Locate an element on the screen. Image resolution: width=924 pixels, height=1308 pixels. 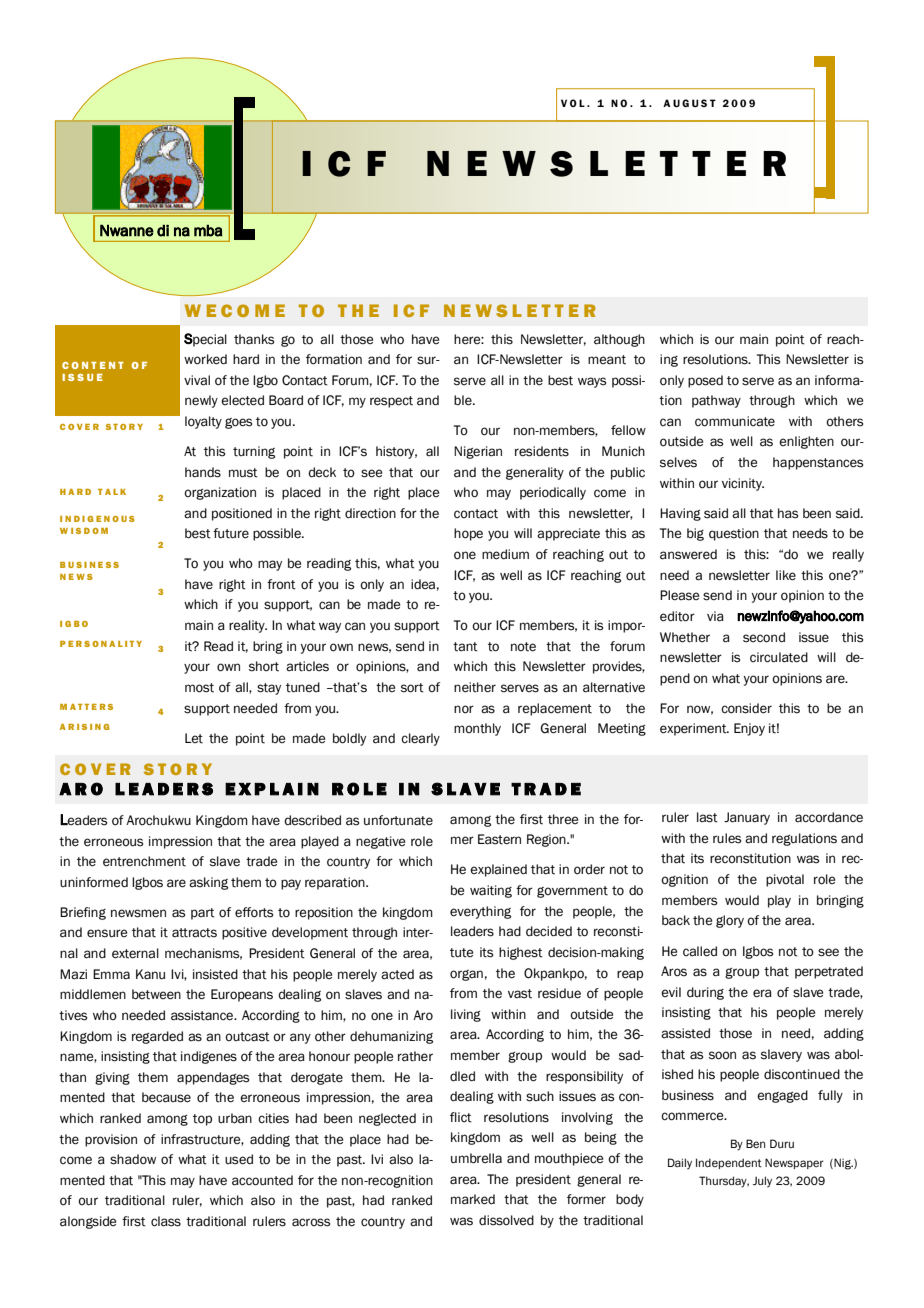
class is located at coordinates (166, 1221).
